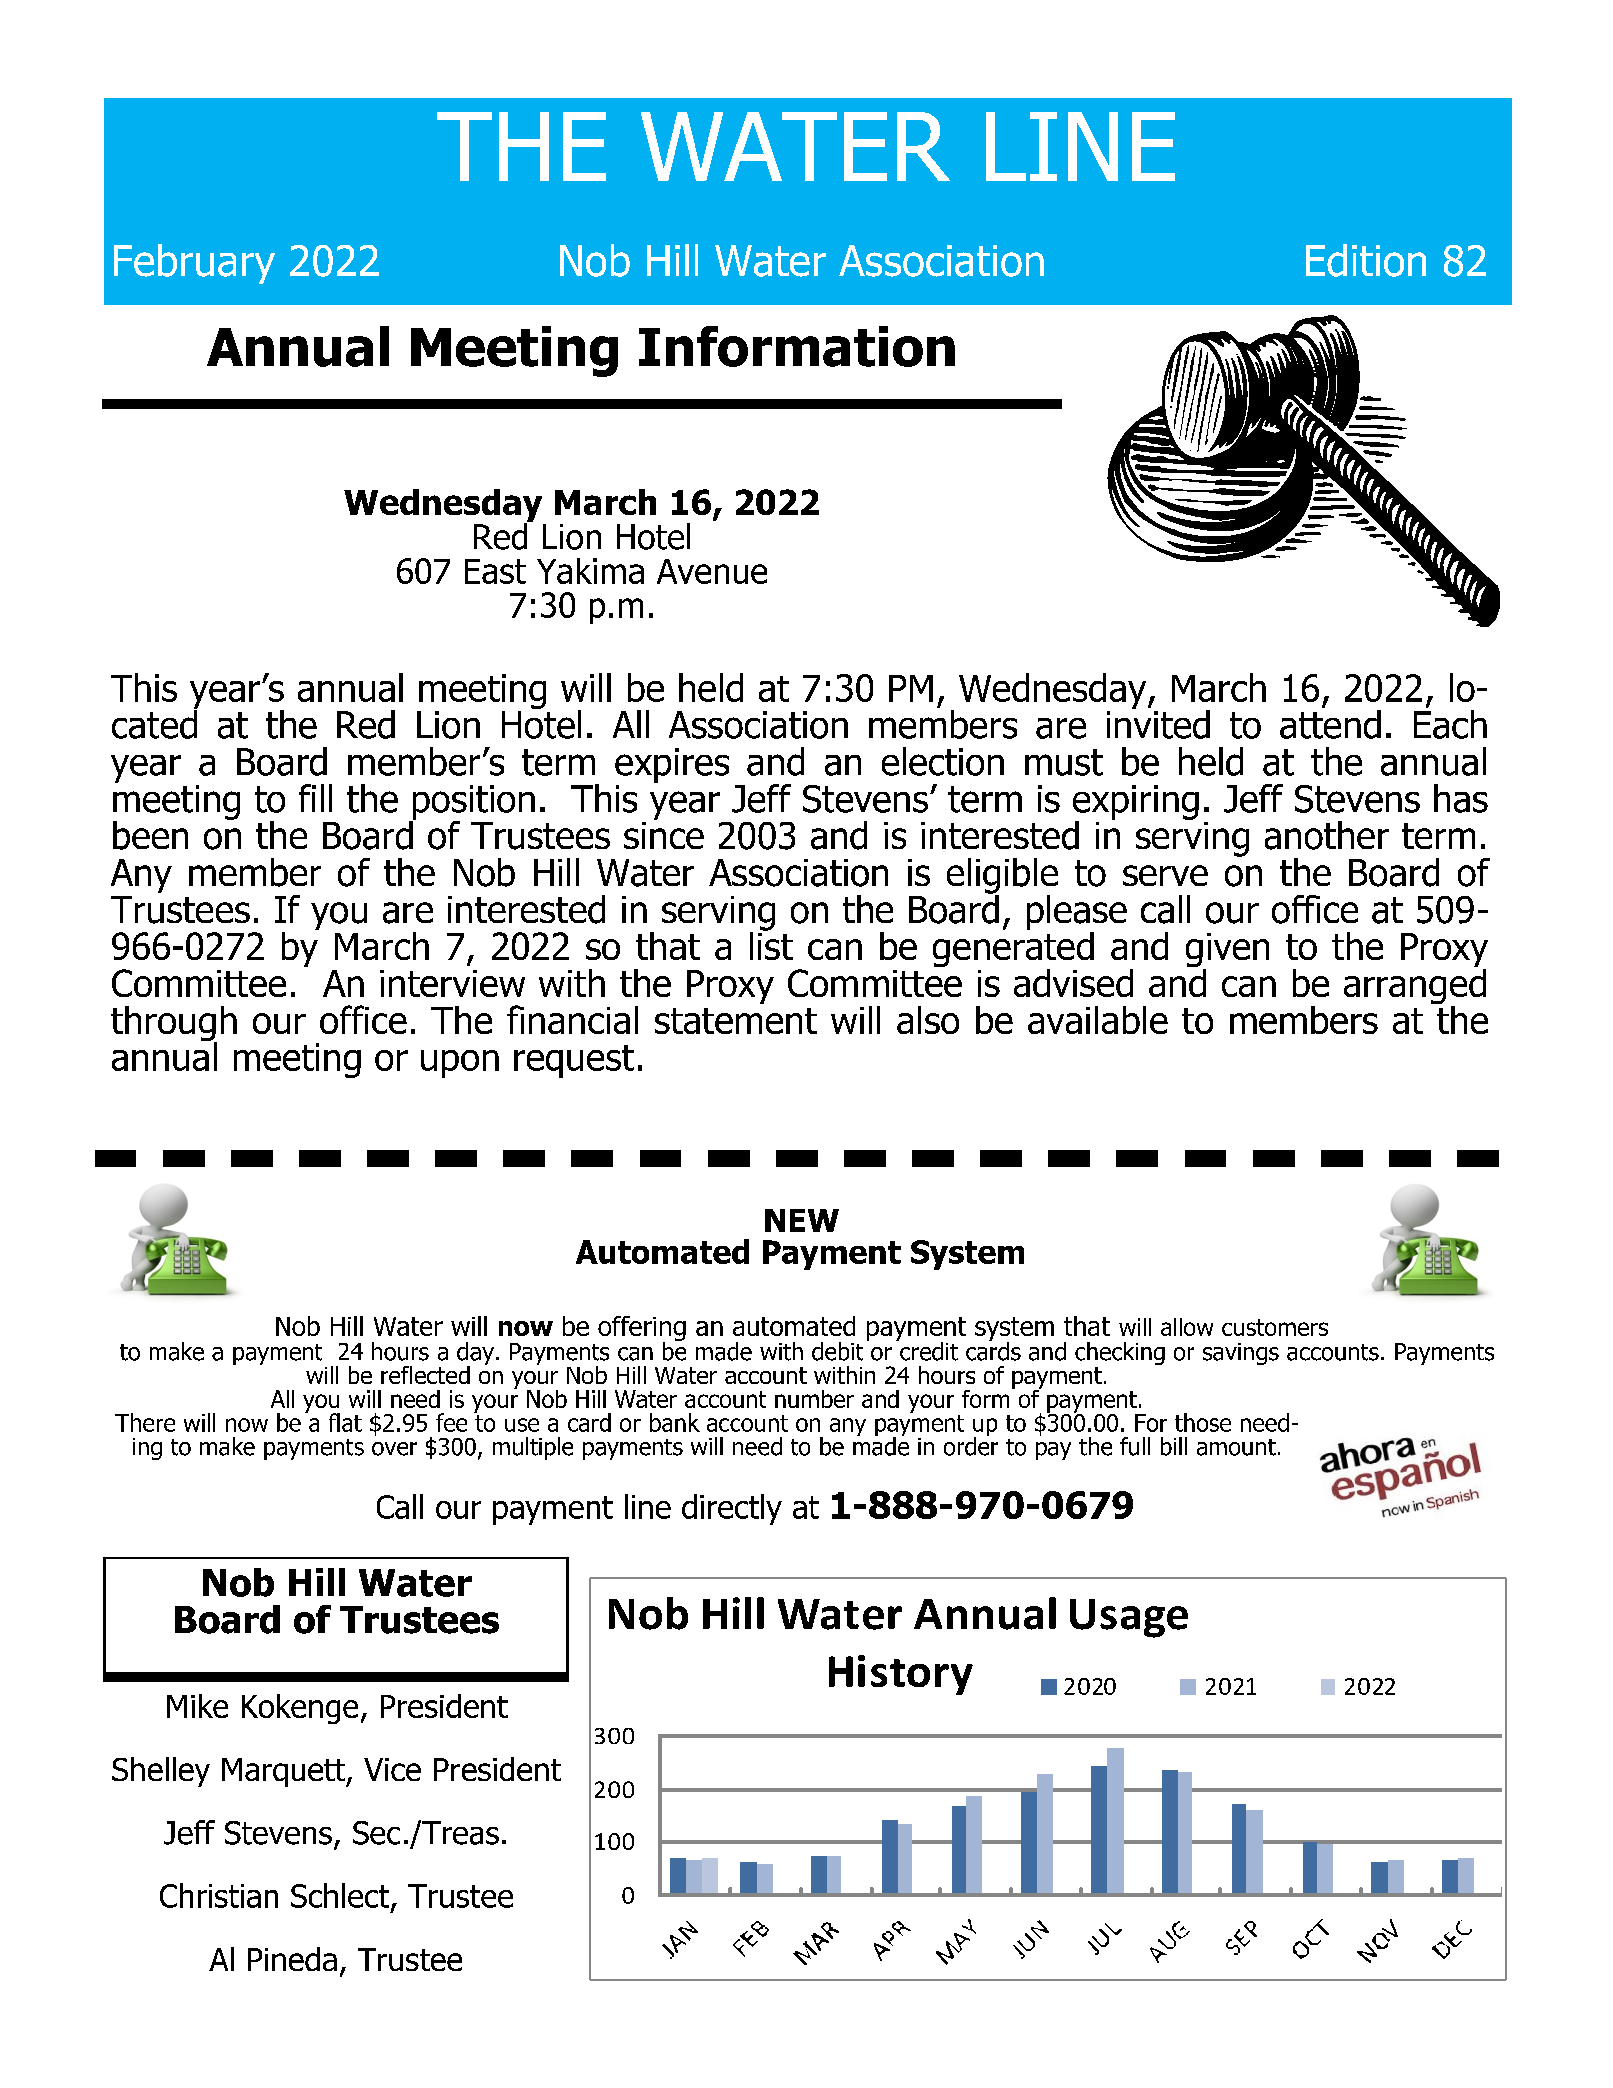 Image resolution: width=1613 pixels, height=2088 pixels. I want to click on February, so click(194, 264).
